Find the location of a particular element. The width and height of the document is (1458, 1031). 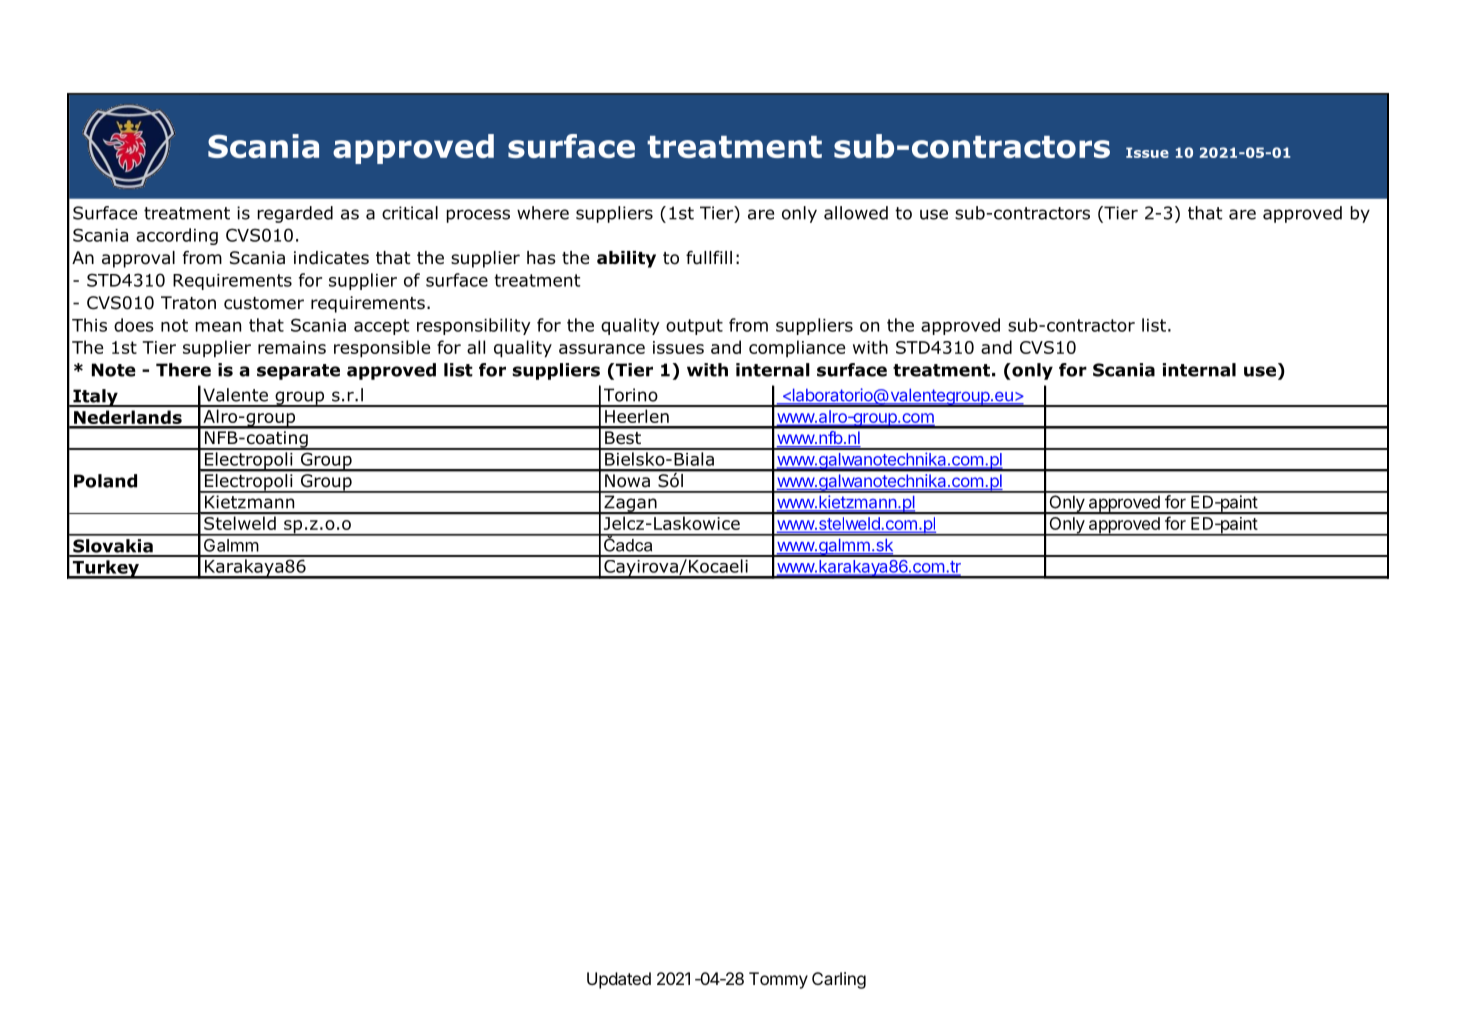

Torino is located at coordinates (631, 395).
